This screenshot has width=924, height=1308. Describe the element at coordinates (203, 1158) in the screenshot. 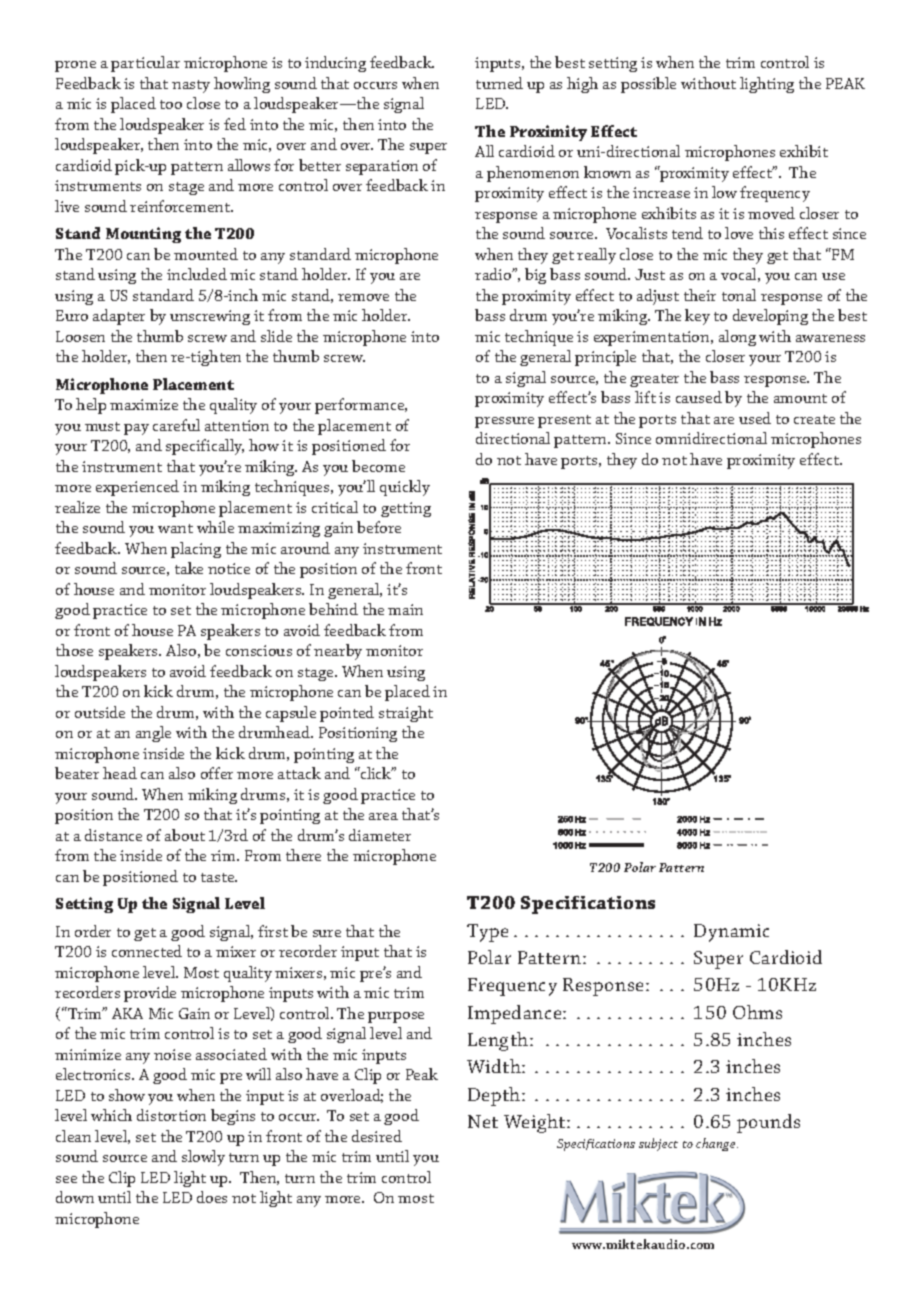

I see `slowly` at that location.
